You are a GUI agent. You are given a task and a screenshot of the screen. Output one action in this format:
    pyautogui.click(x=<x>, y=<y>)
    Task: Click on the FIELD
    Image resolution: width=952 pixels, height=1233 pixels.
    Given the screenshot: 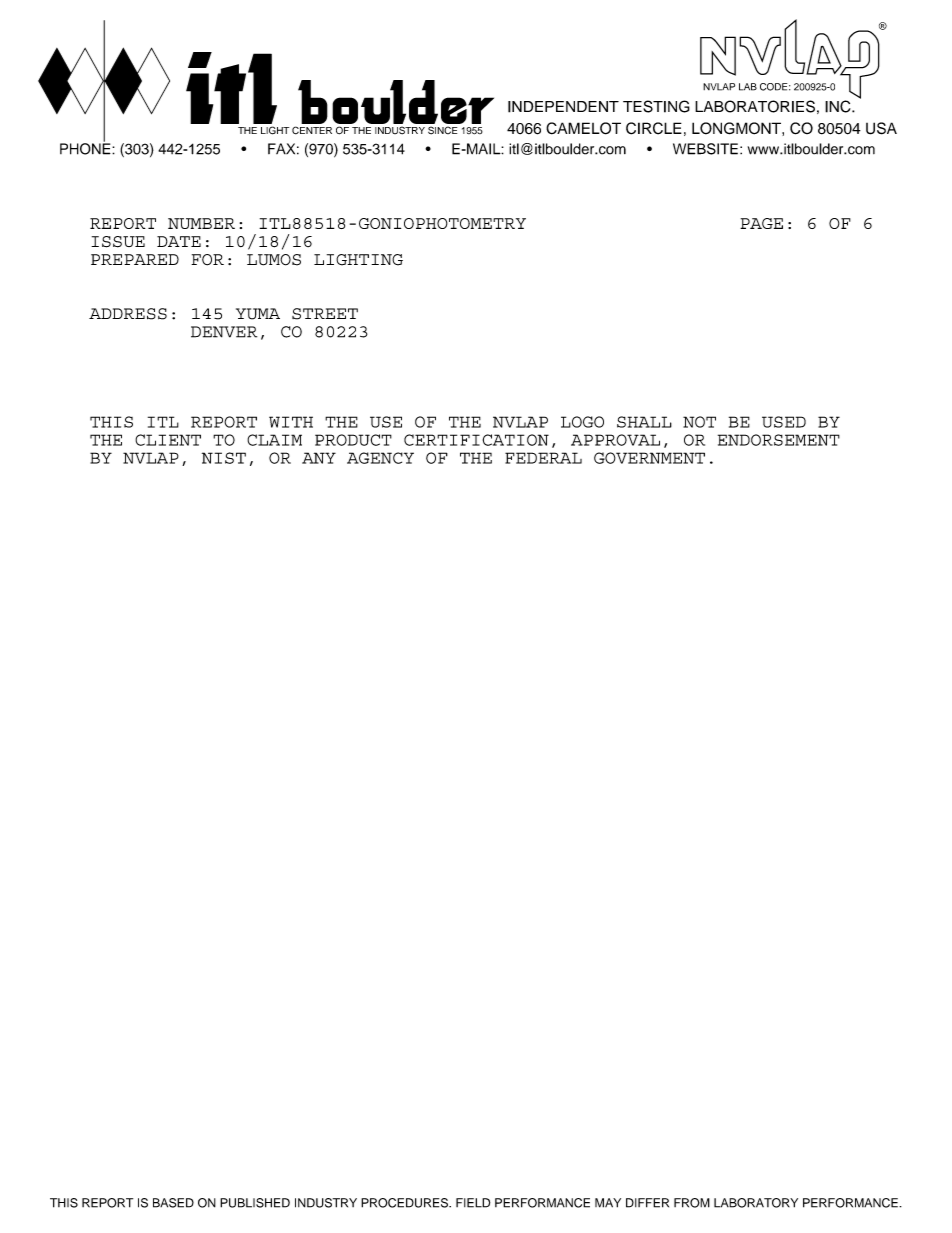 What is the action you would take?
    pyautogui.click(x=473, y=1203)
